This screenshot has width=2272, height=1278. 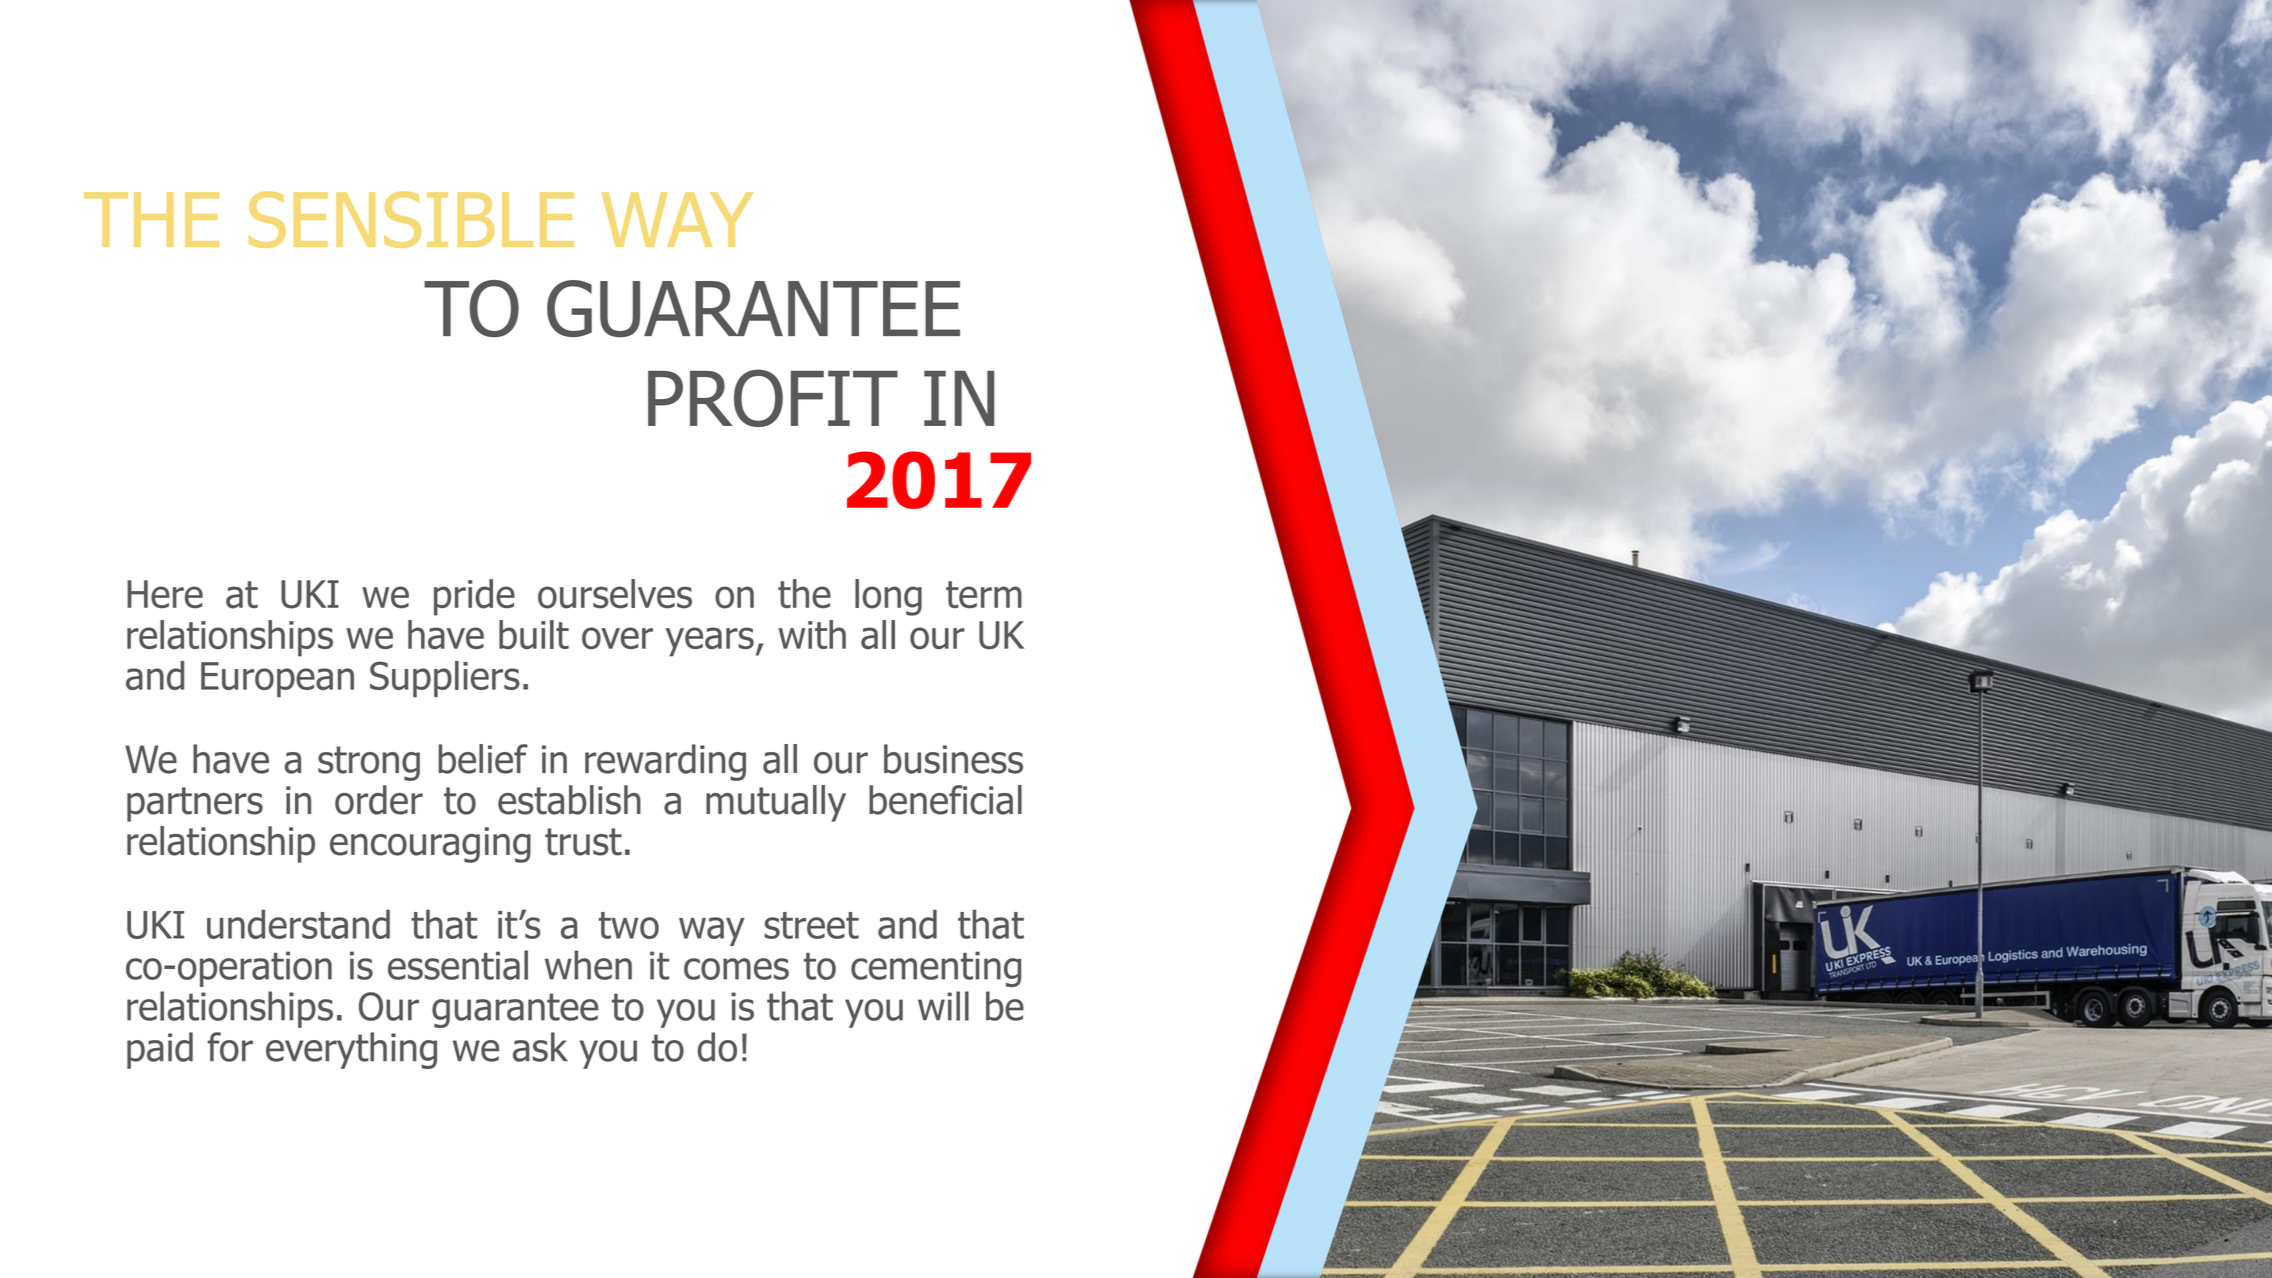 What do you see at coordinates (615, 594) in the screenshot?
I see `ourselves` at bounding box center [615, 594].
